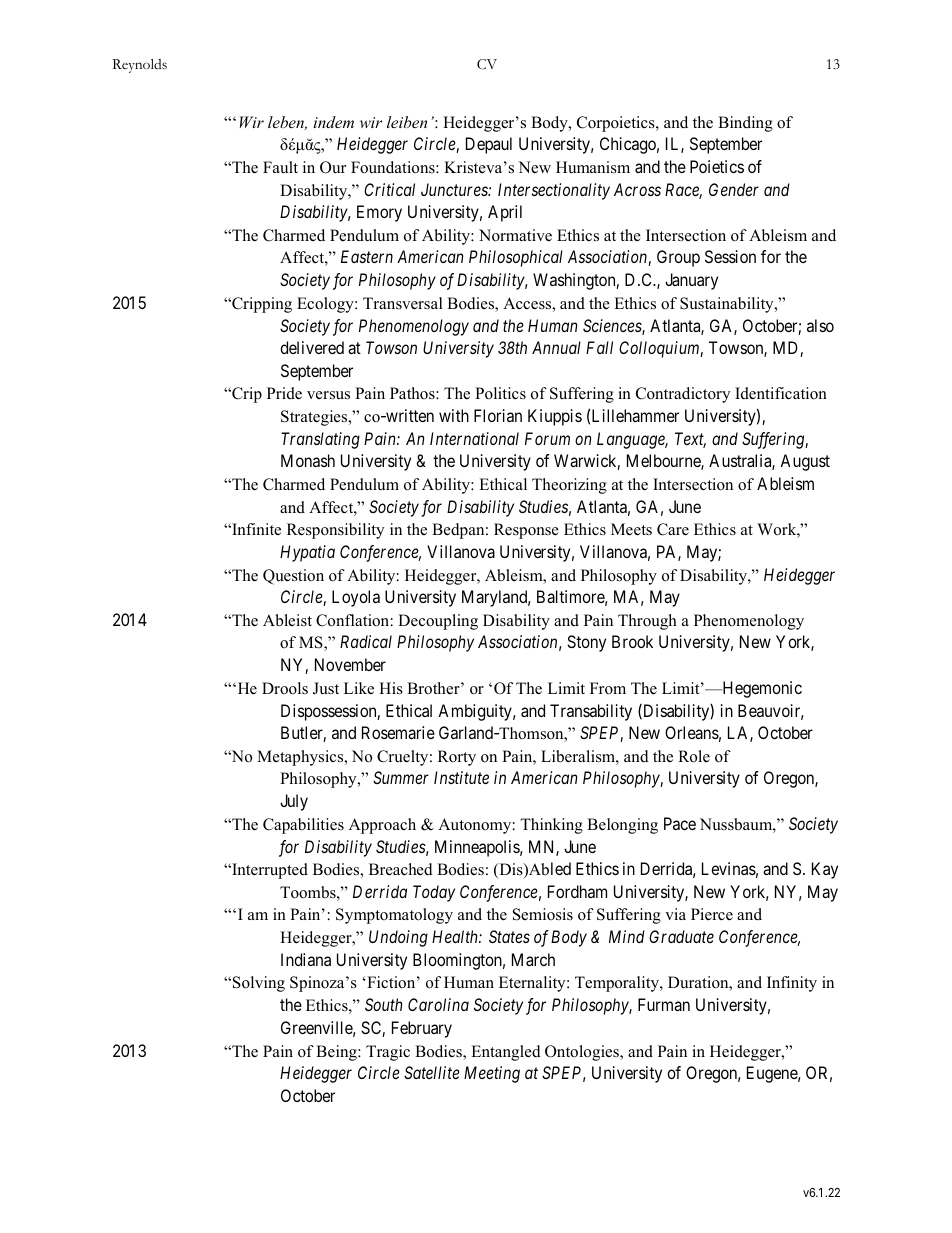 Image resolution: width=952 pixels, height=1233 pixels. I want to click on Entangled, so click(506, 1053).
